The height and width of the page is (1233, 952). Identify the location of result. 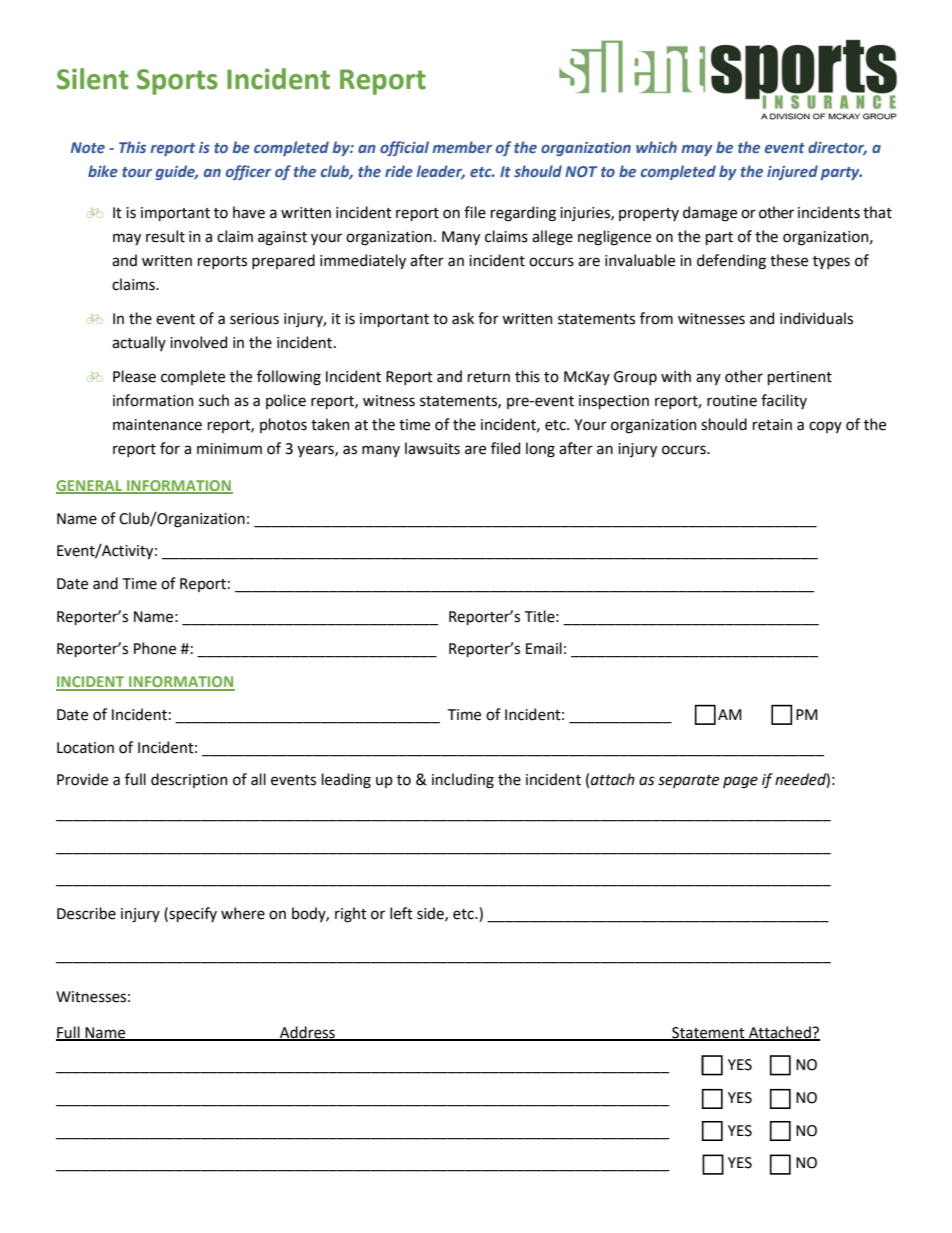
(165, 236).
